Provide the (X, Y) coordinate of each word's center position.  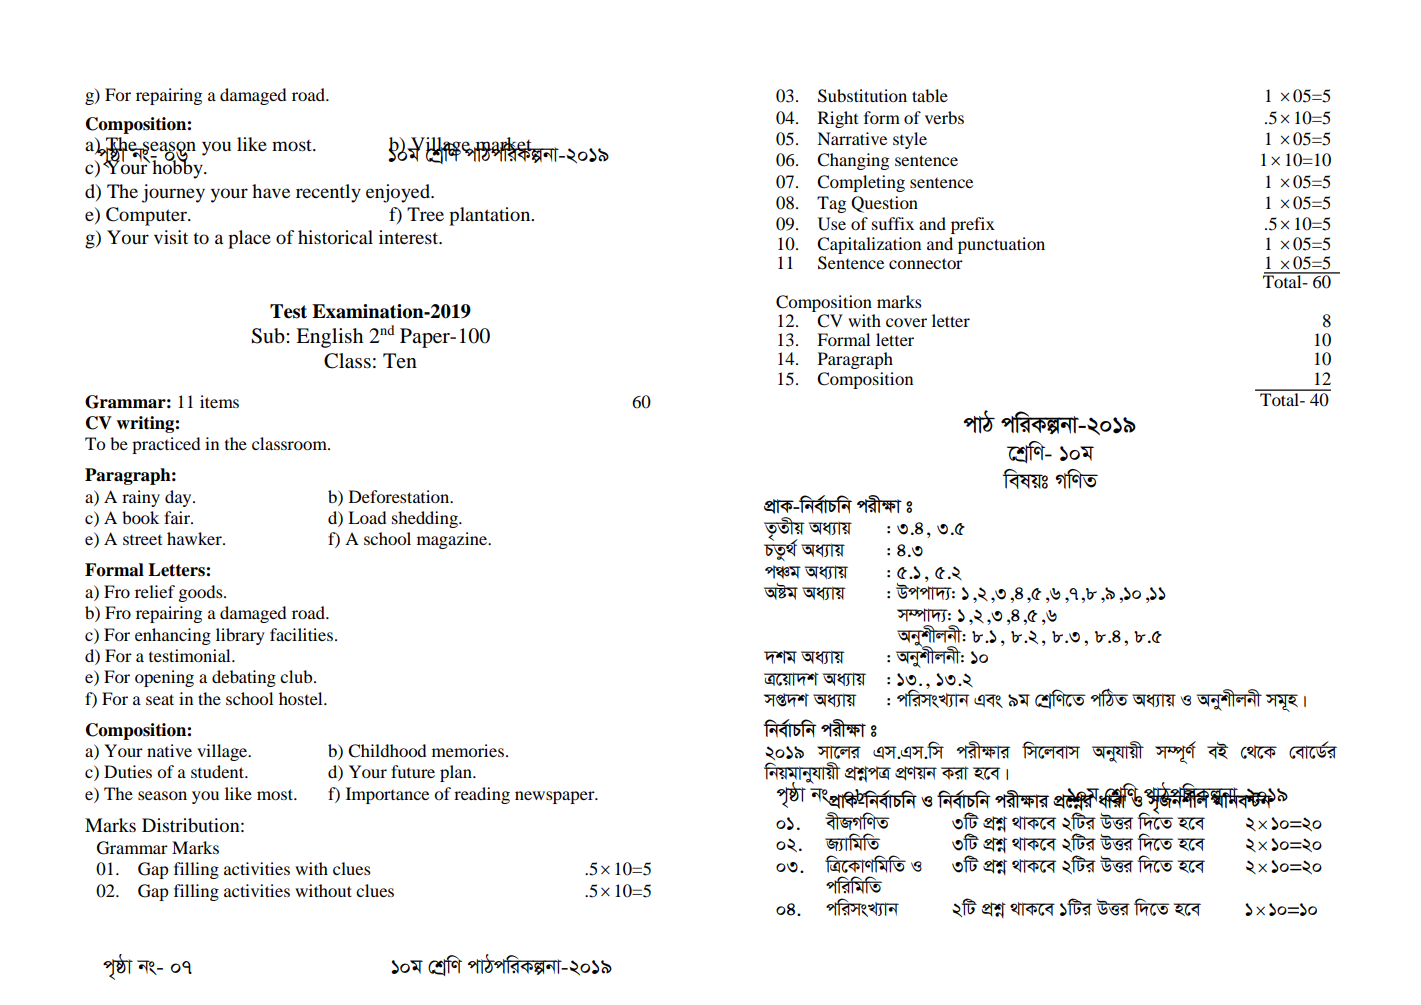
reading (482, 795)
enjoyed (399, 193)
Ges (988, 701)
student (218, 771)
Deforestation (400, 496)
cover (906, 322)
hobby (178, 168)
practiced (166, 445)
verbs (944, 117)
